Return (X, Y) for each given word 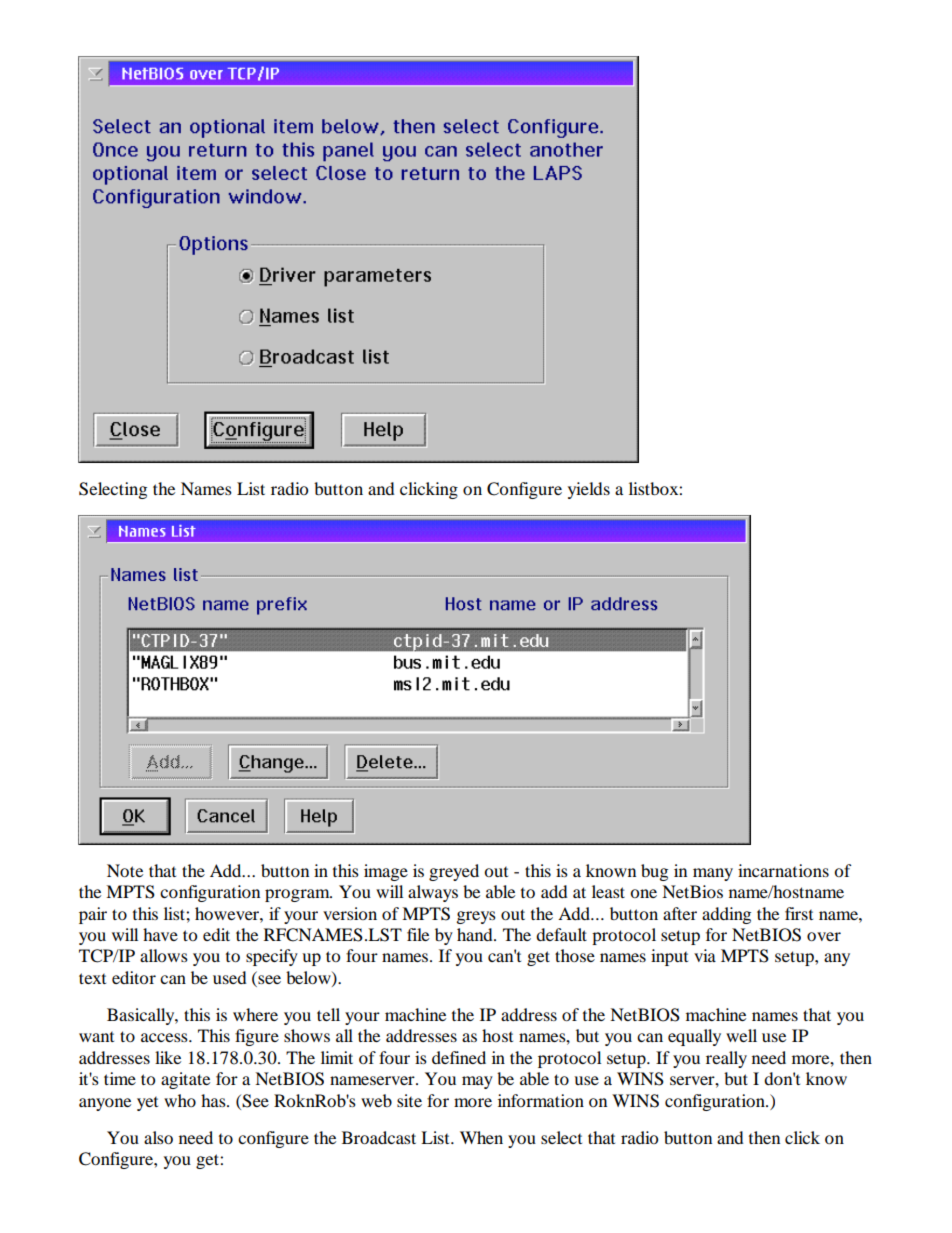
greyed (454, 872)
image (386, 872)
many (713, 874)
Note (125, 870)
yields (589, 490)
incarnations (783, 870)
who (180, 1100)
